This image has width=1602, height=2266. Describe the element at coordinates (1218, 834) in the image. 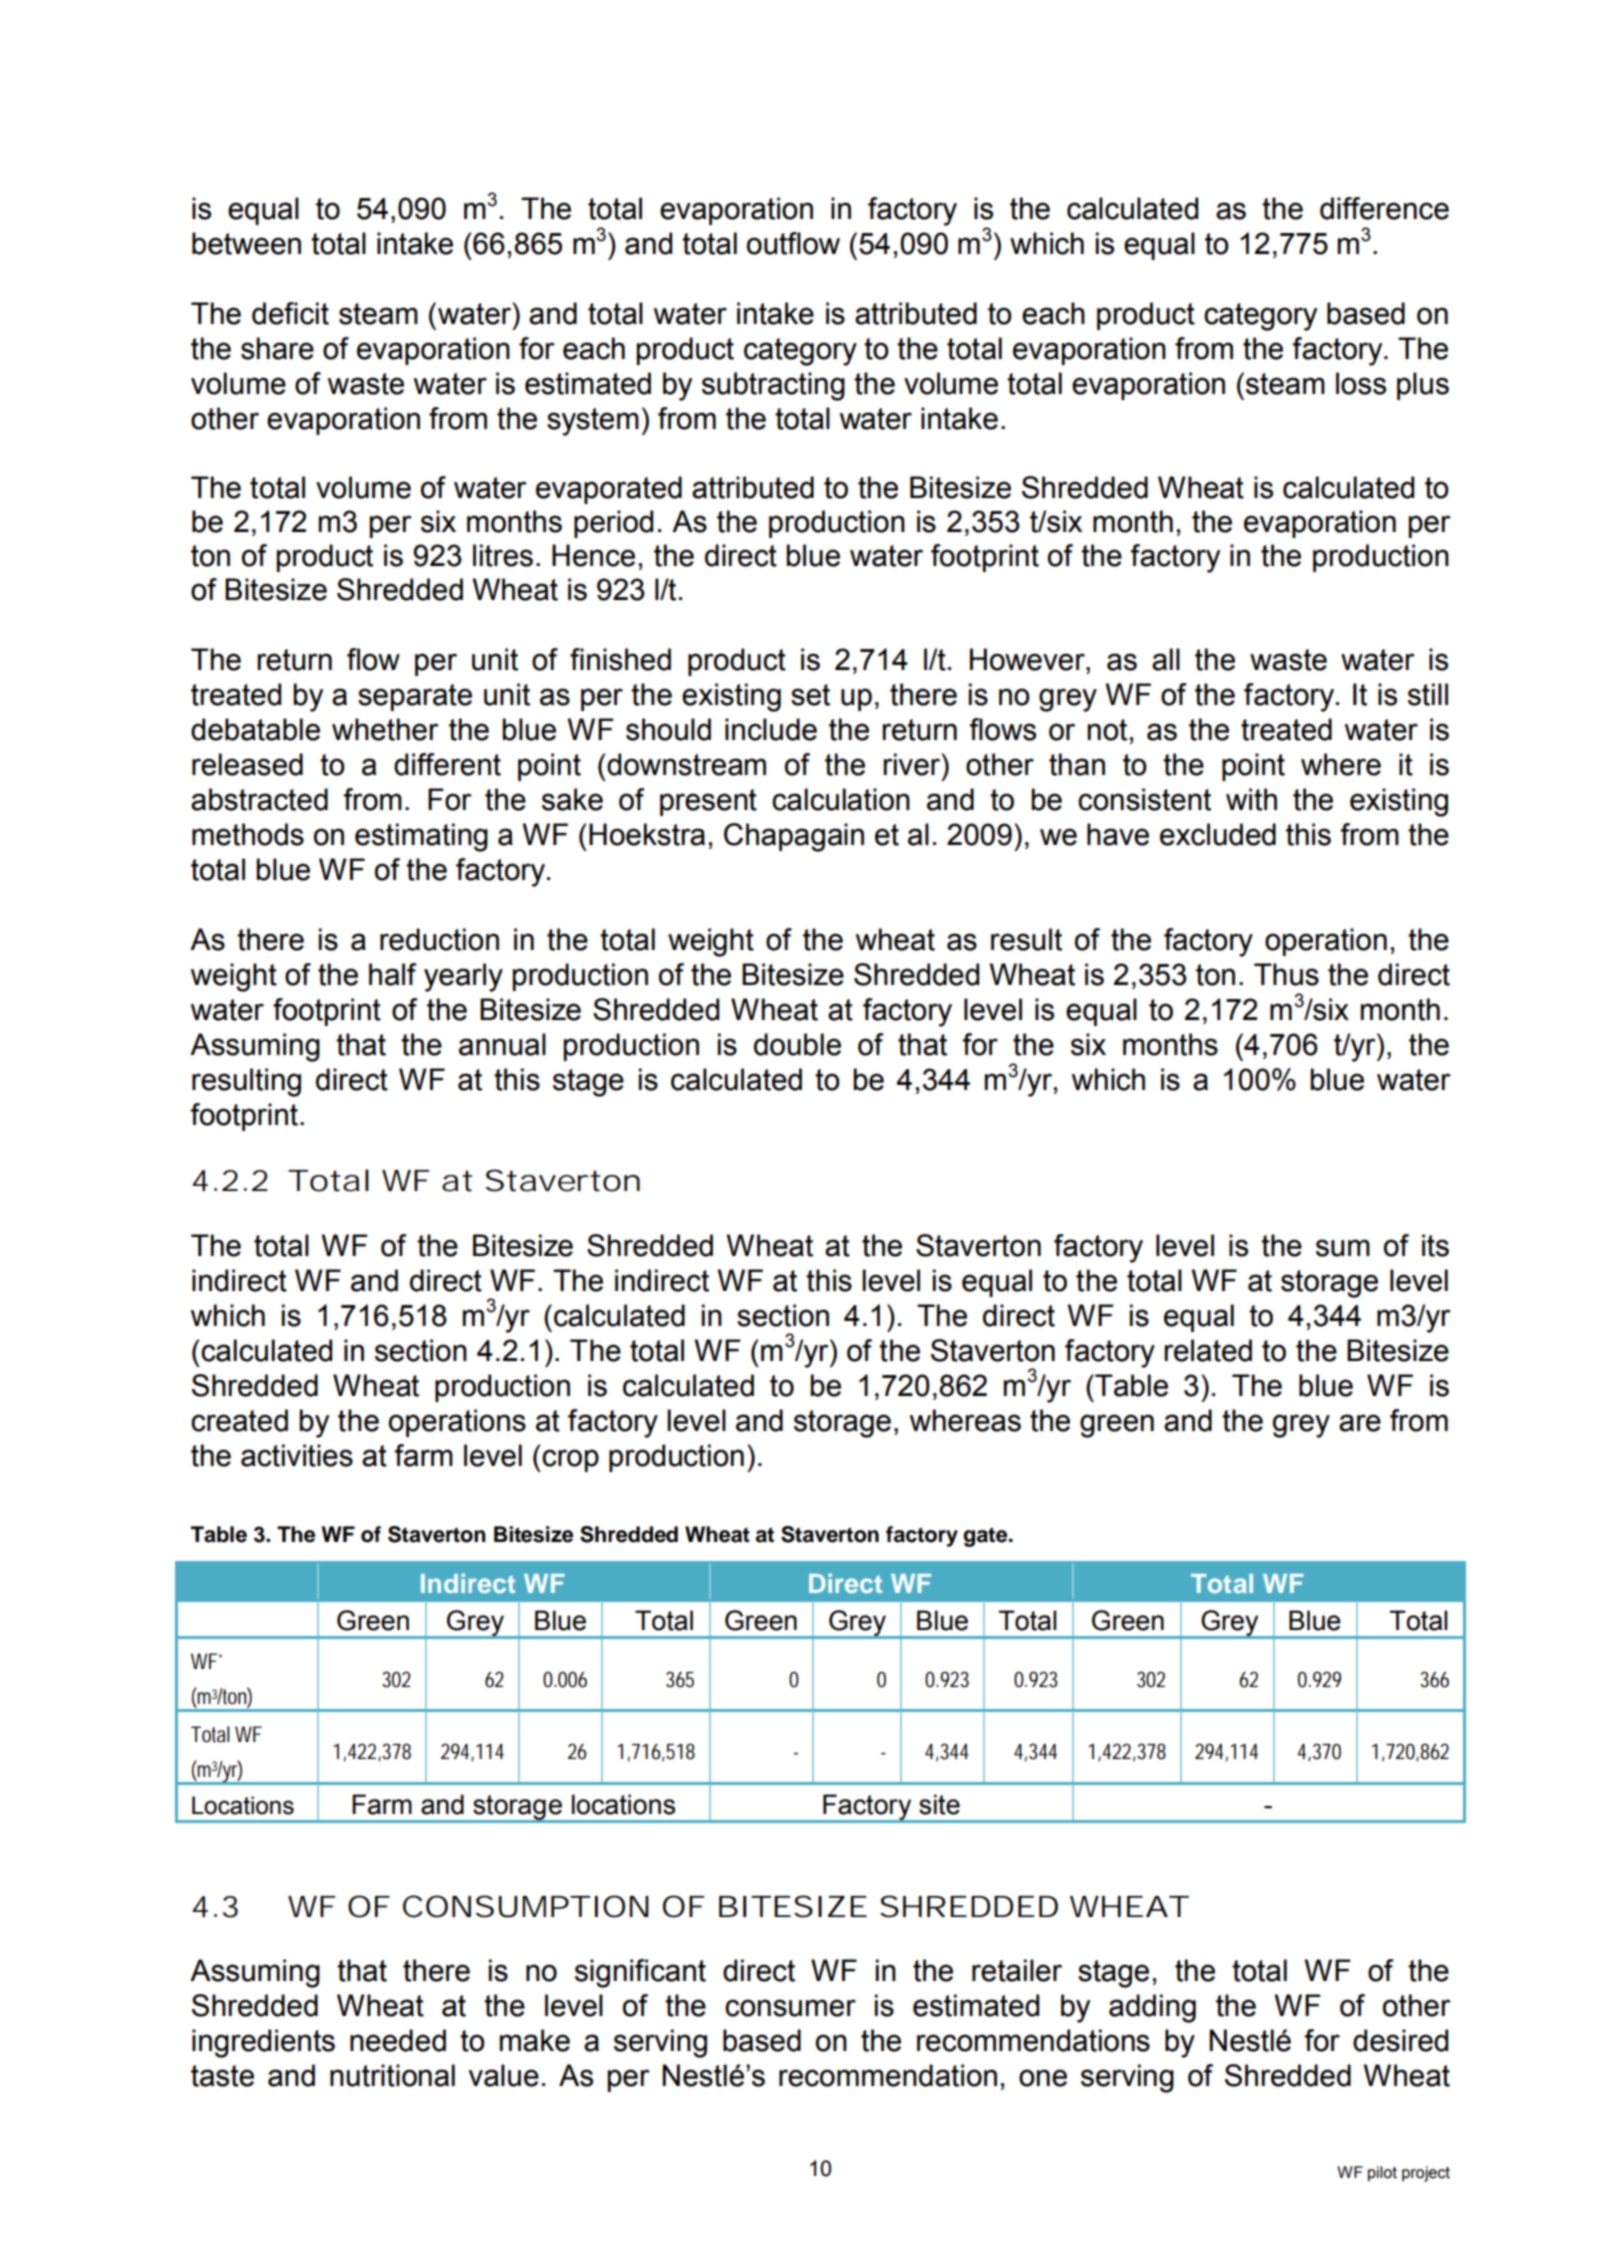

I see `excluded` at that location.
